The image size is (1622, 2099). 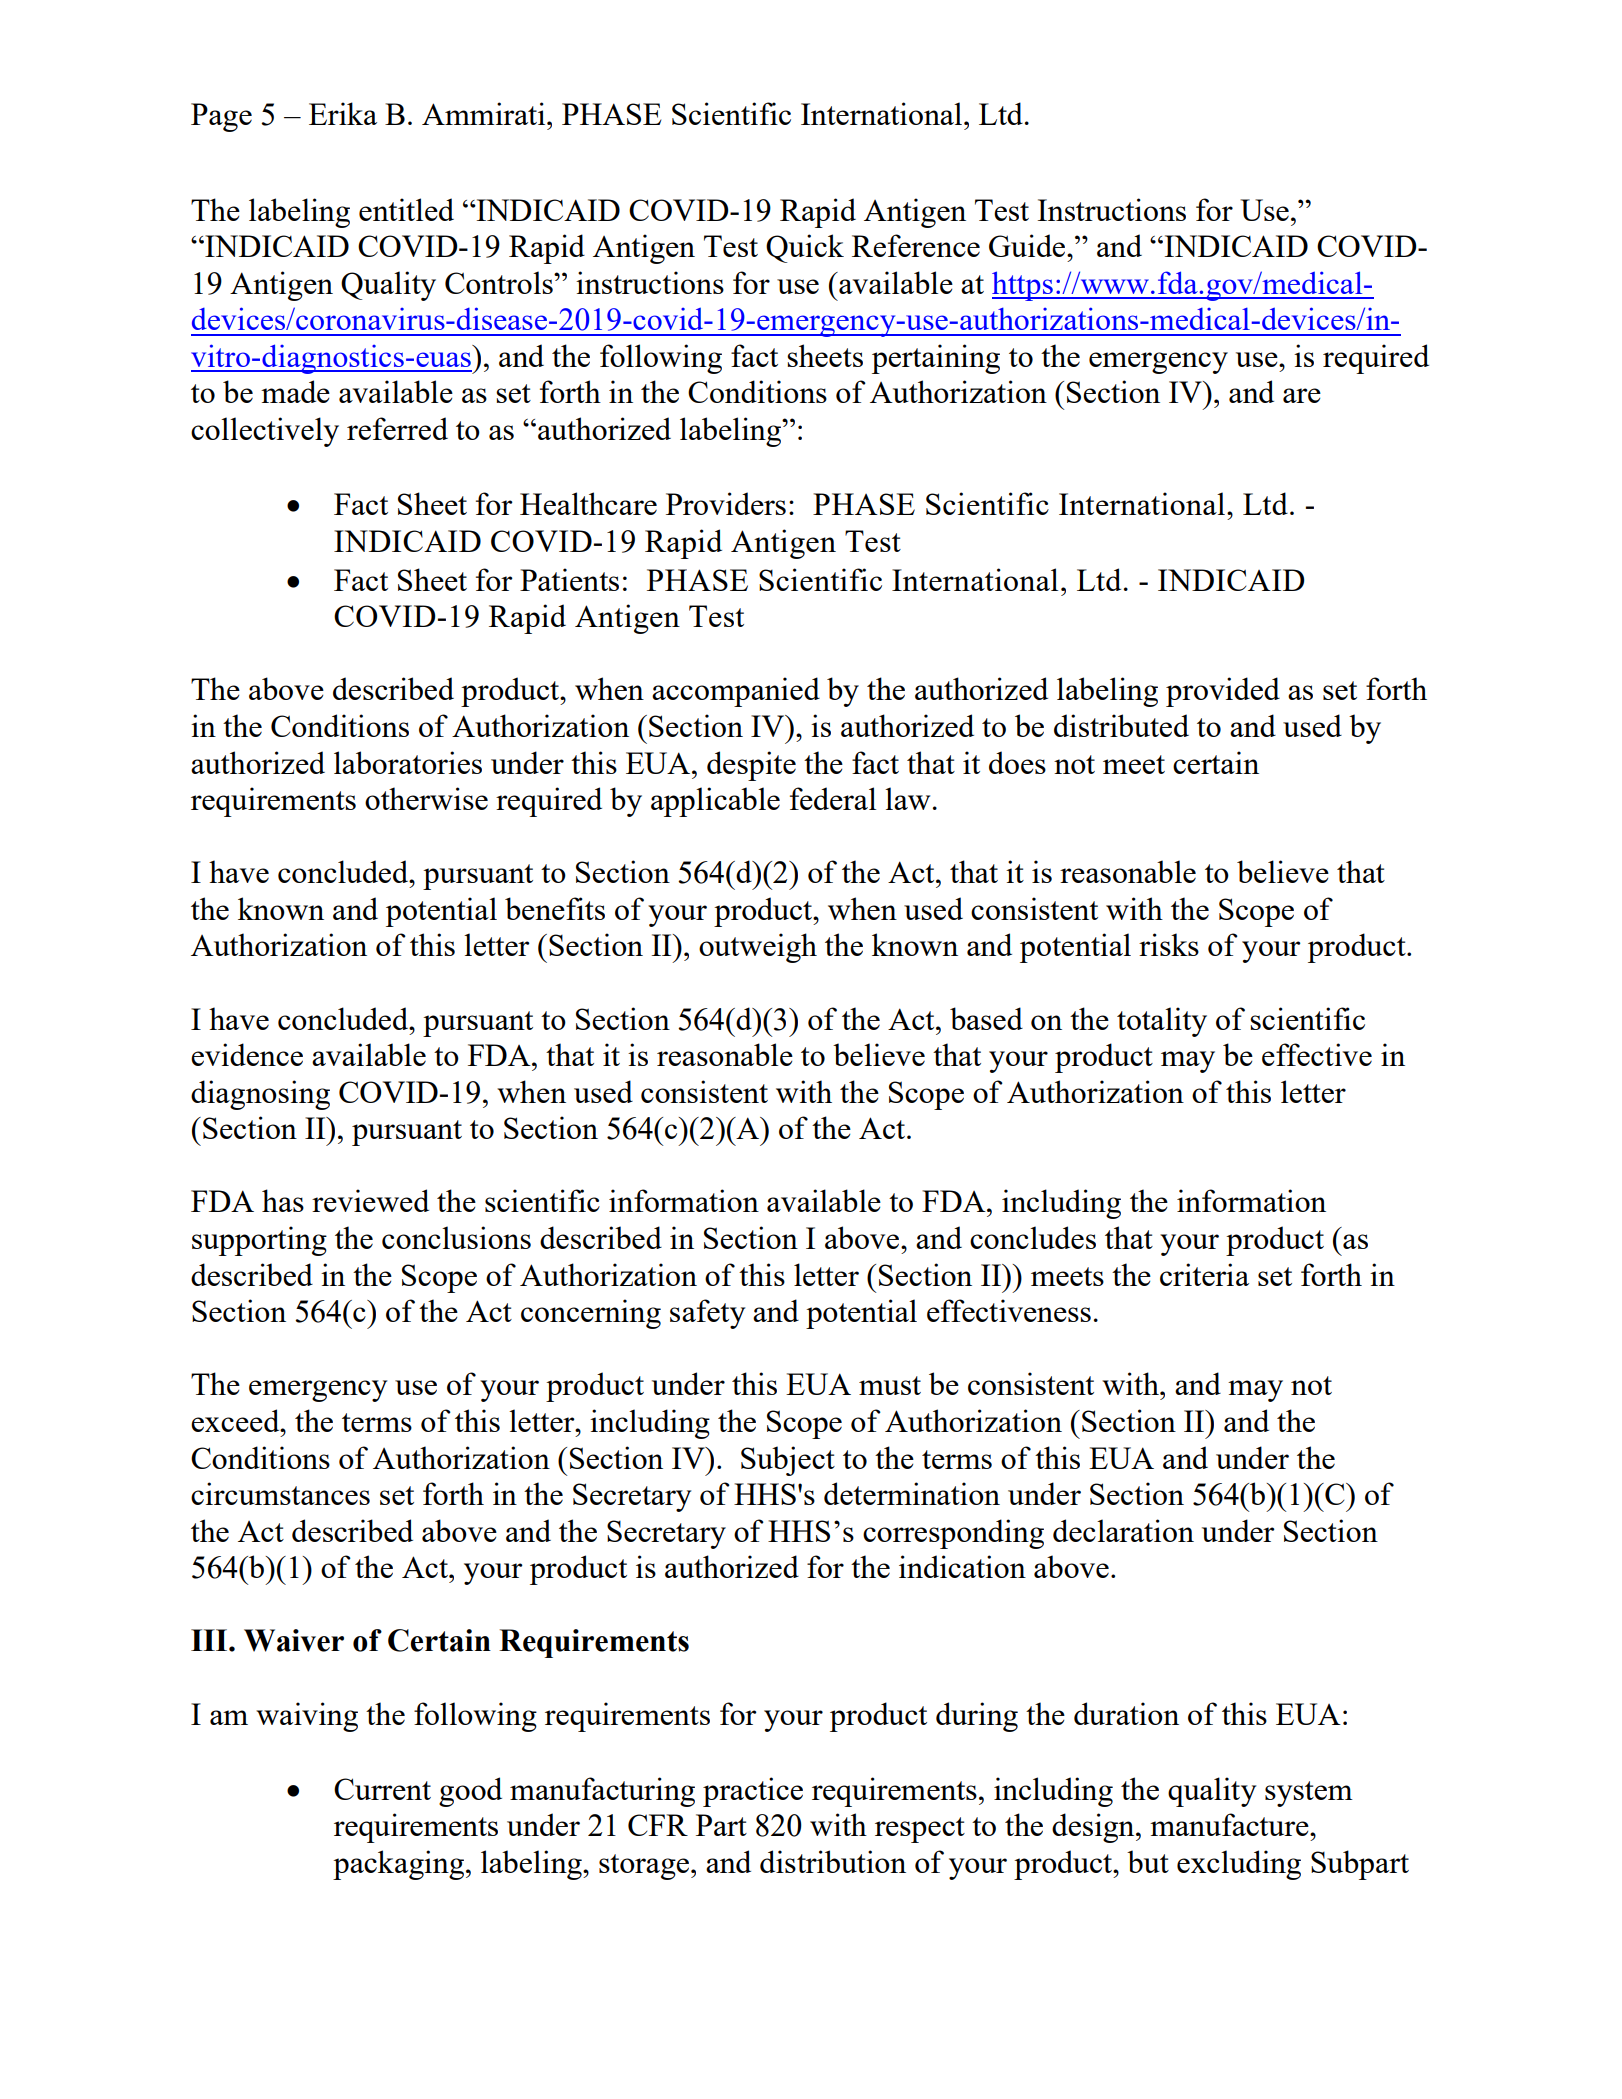 What do you see at coordinates (382, 1789) in the image?
I see `Current` at bounding box center [382, 1789].
